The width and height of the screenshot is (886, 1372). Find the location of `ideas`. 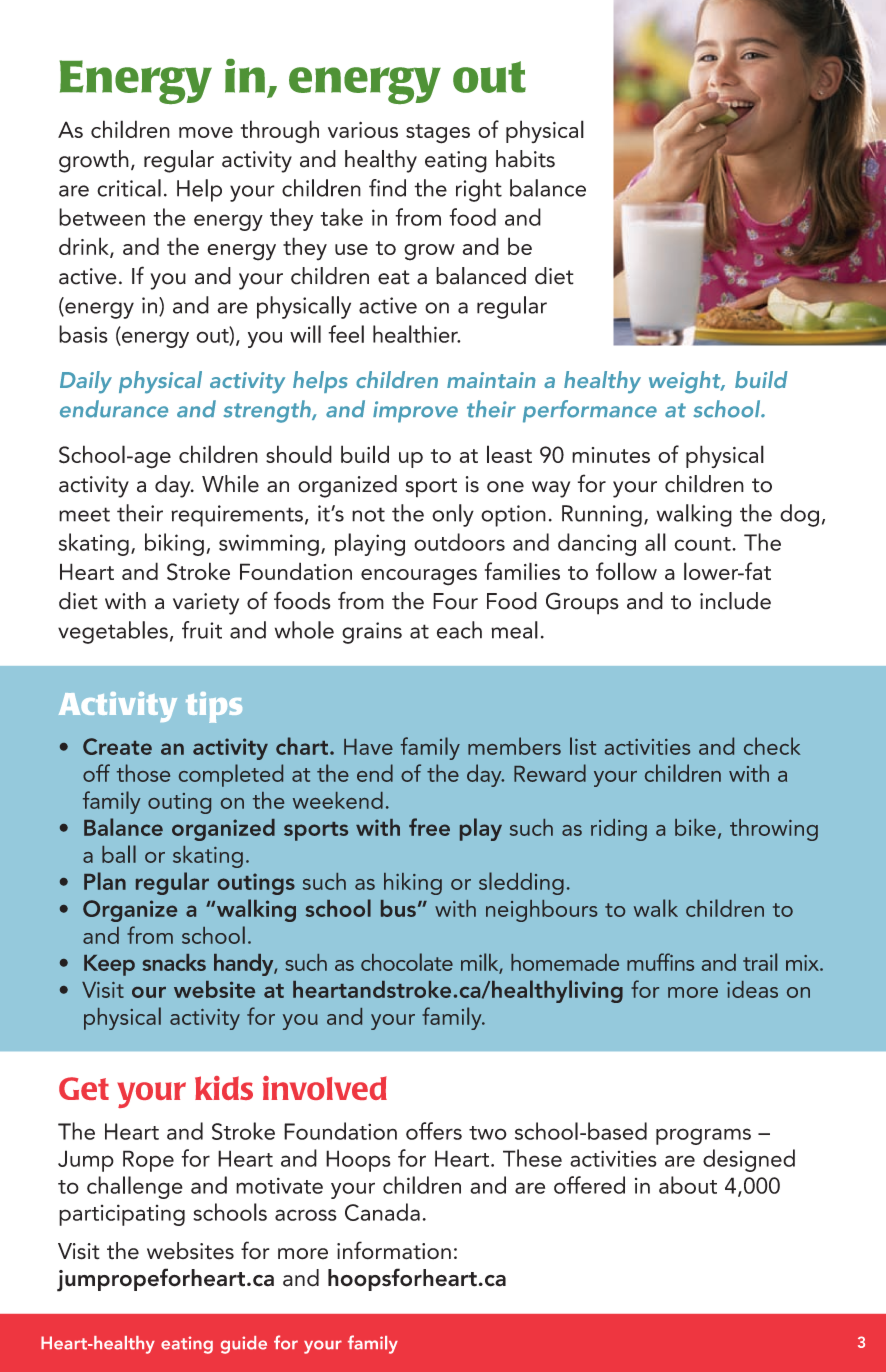

ideas is located at coordinates (752, 989).
